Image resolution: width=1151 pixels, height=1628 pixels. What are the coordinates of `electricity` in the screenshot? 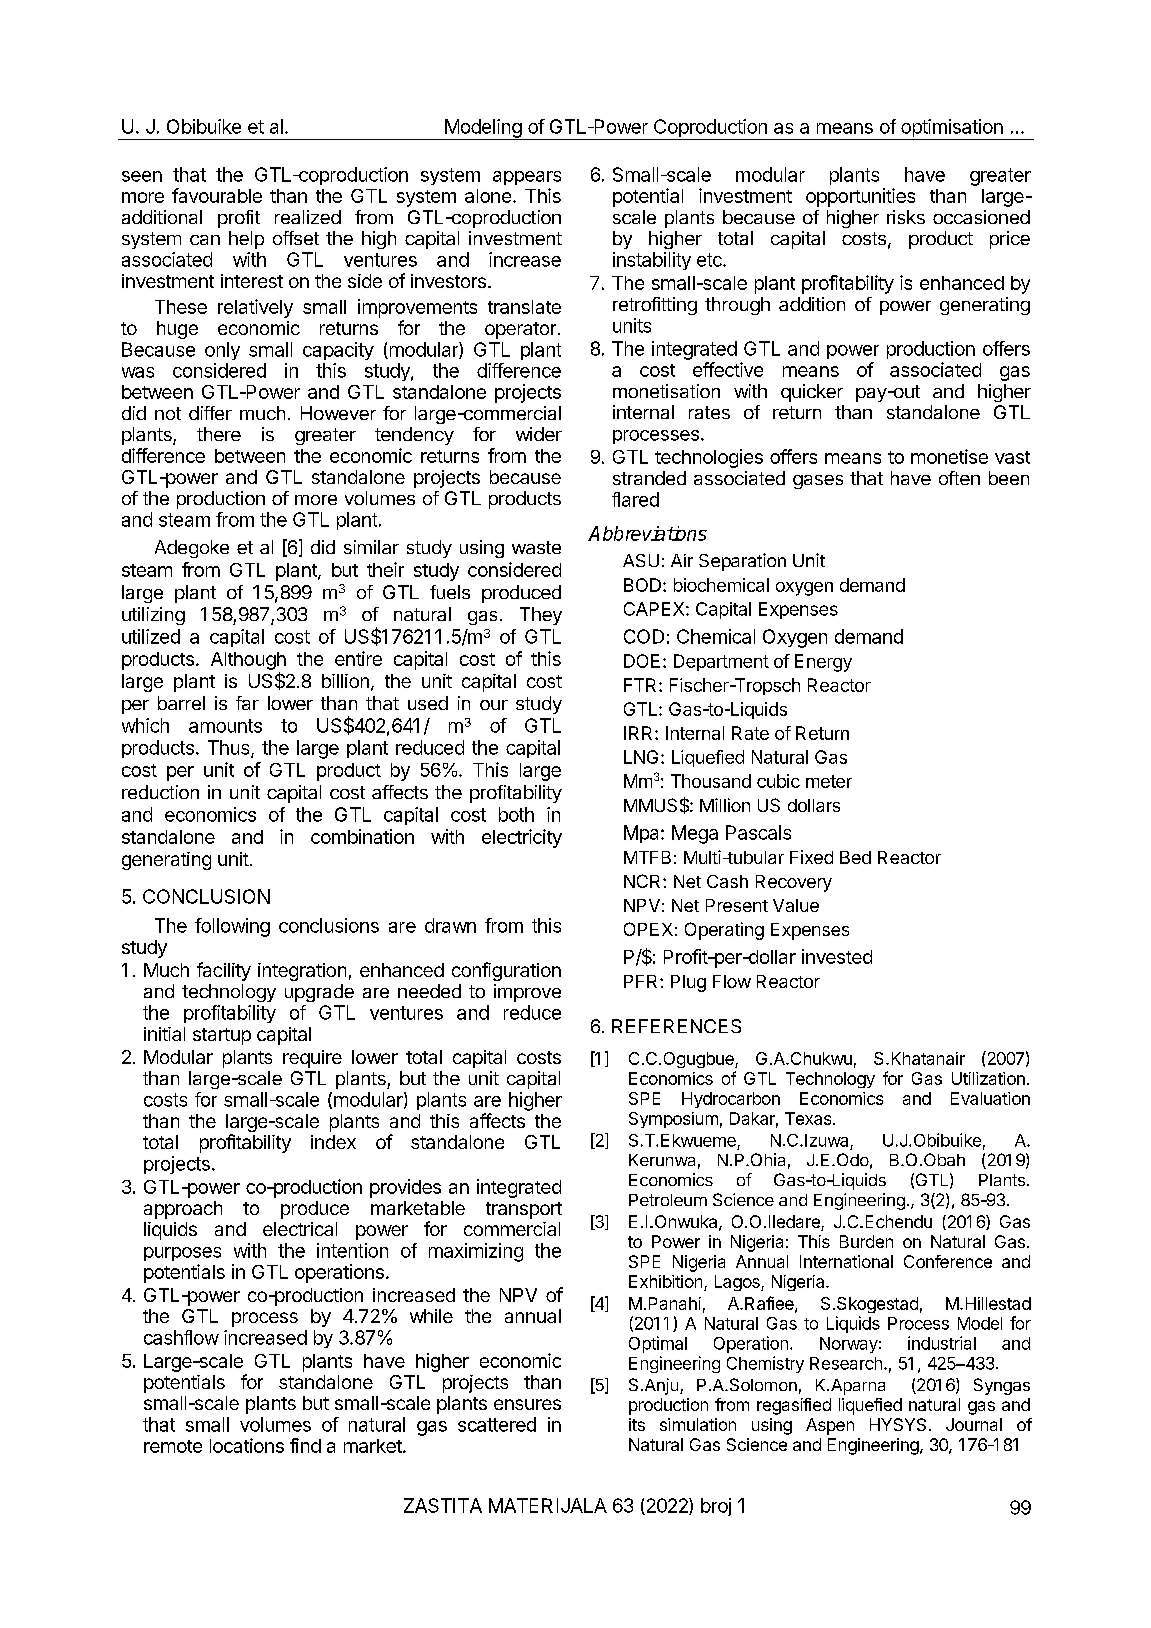 It's located at (522, 838).
